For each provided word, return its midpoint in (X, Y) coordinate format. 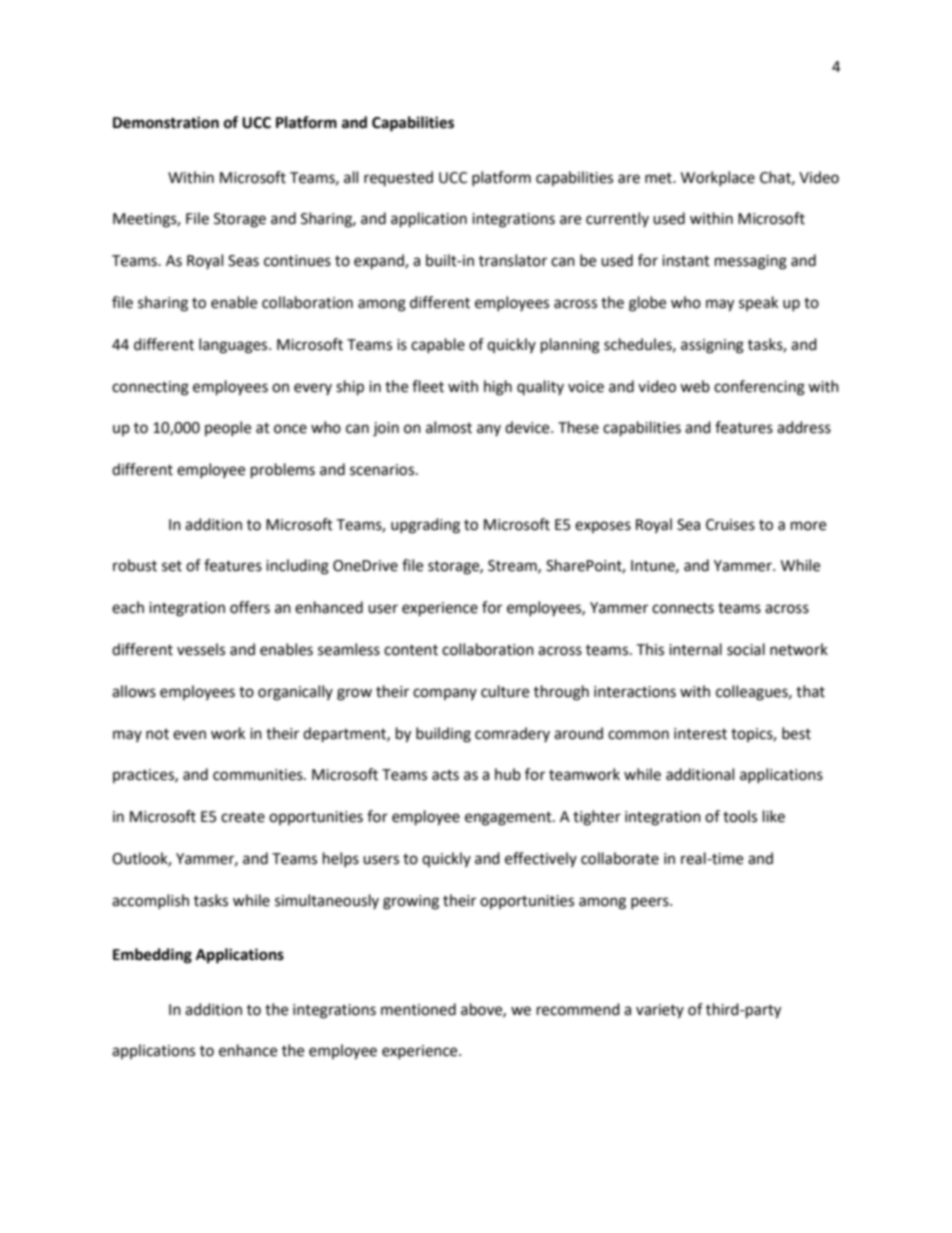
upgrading (425, 526)
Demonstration (166, 122)
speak (758, 303)
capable (438, 345)
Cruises (730, 525)
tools (740, 816)
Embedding (152, 956)
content (411, 650)
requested (398, 178)
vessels (201, 649)
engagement (509, 819)
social (746, 649)
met (659, 178)
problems (283, 471)
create (243, 817)
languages (234, 346)
